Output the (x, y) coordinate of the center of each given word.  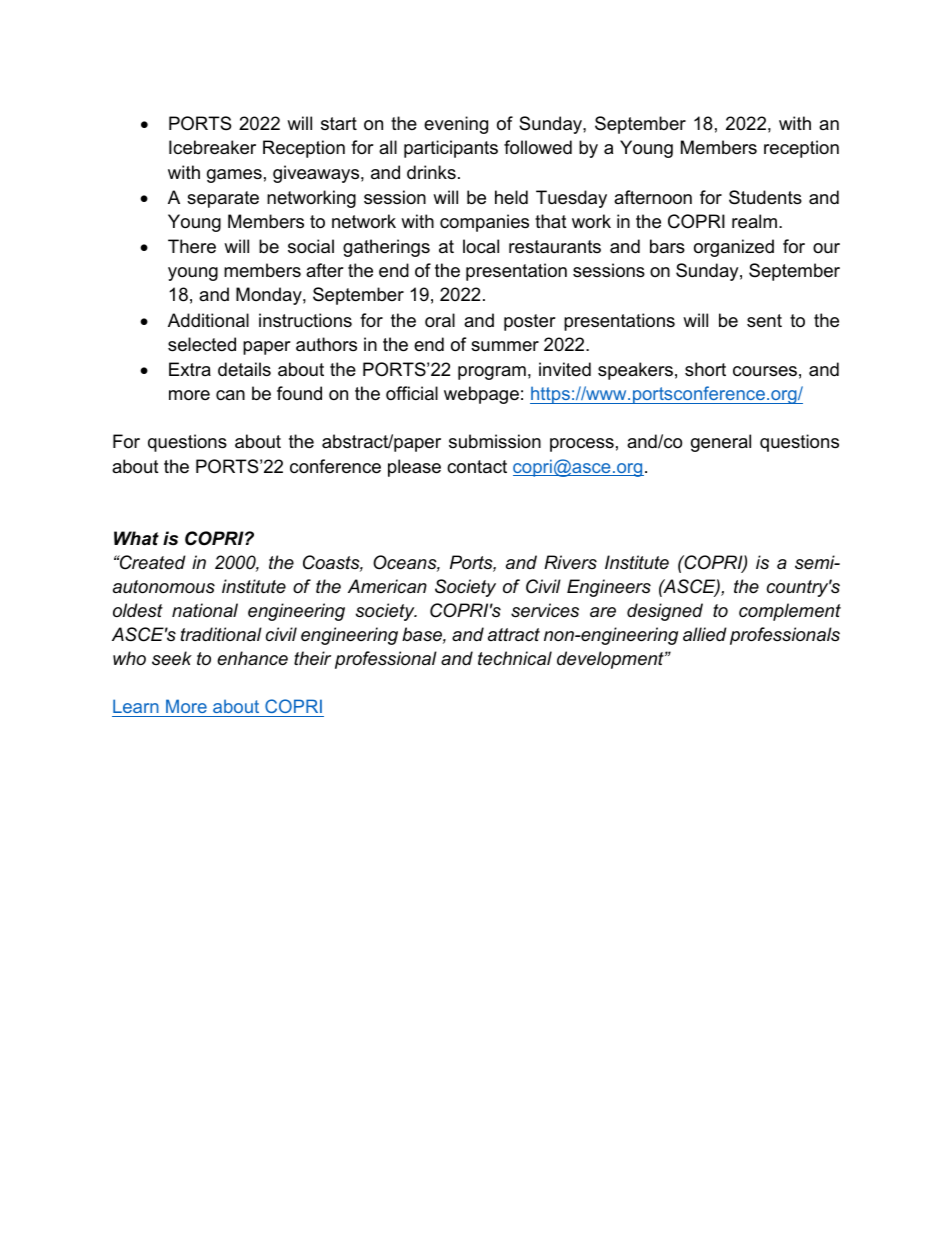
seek (172, 658)
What (136, 538)
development (611, 660)
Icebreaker (212, 147)
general (721, 443)
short (705, 369)
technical (515, 658)
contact (477, 467)
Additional (208, 320)
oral (440, 320)
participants (451, 149)
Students (765, 197)
